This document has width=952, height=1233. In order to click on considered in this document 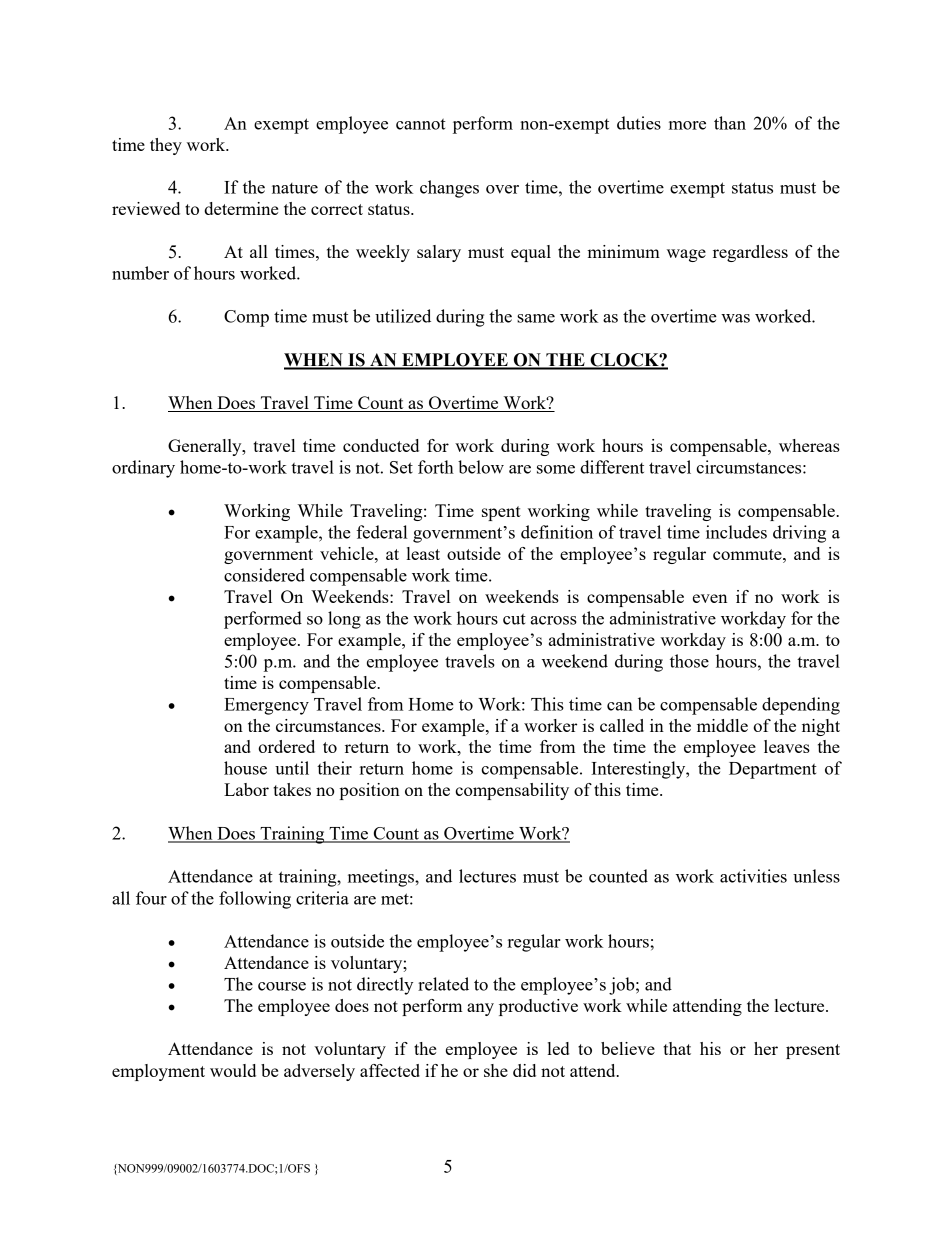, I will do `click(264, 575)`.
